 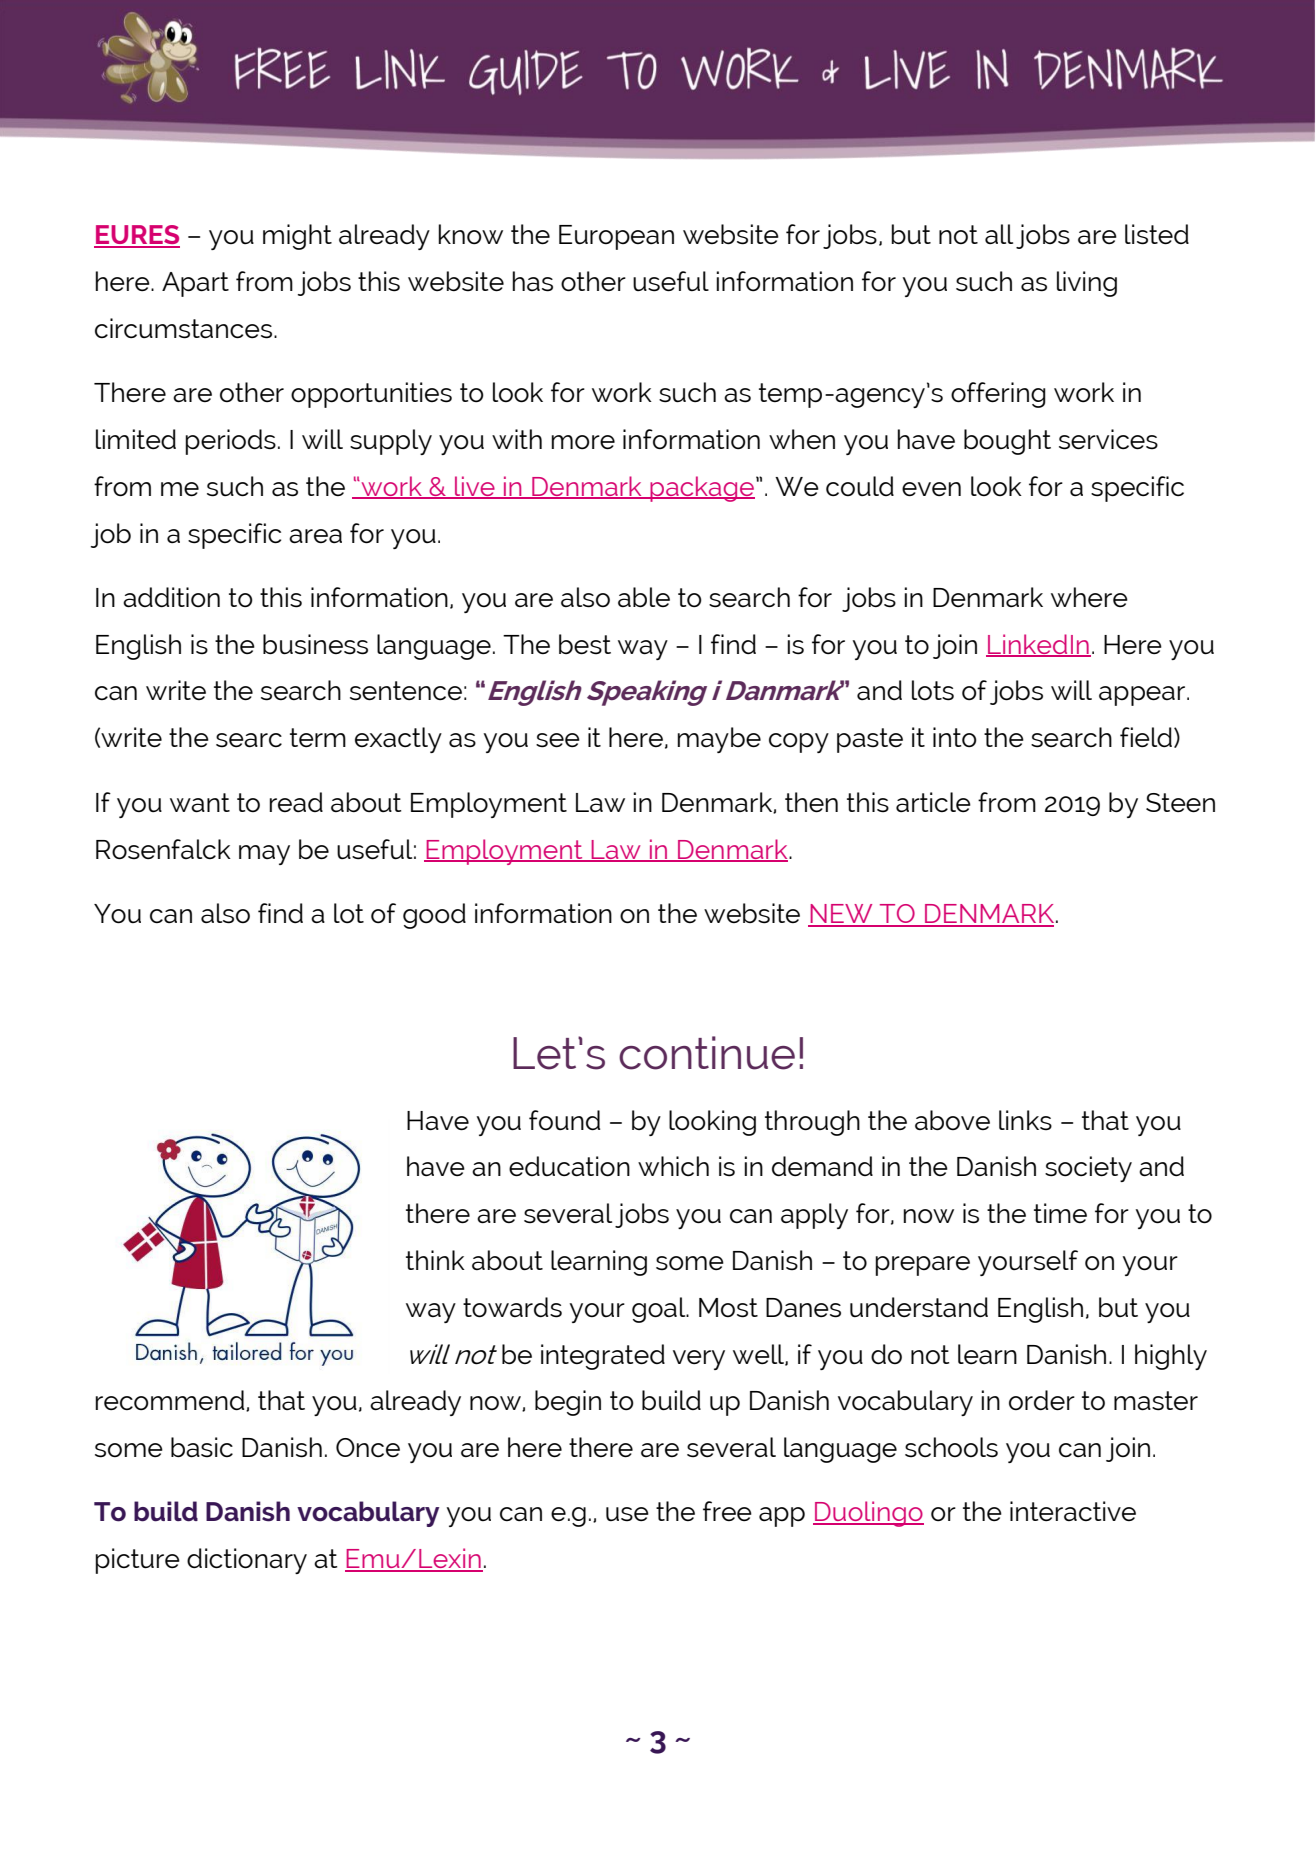 I want to click on dictionary, so click(x=247, y=1561).
